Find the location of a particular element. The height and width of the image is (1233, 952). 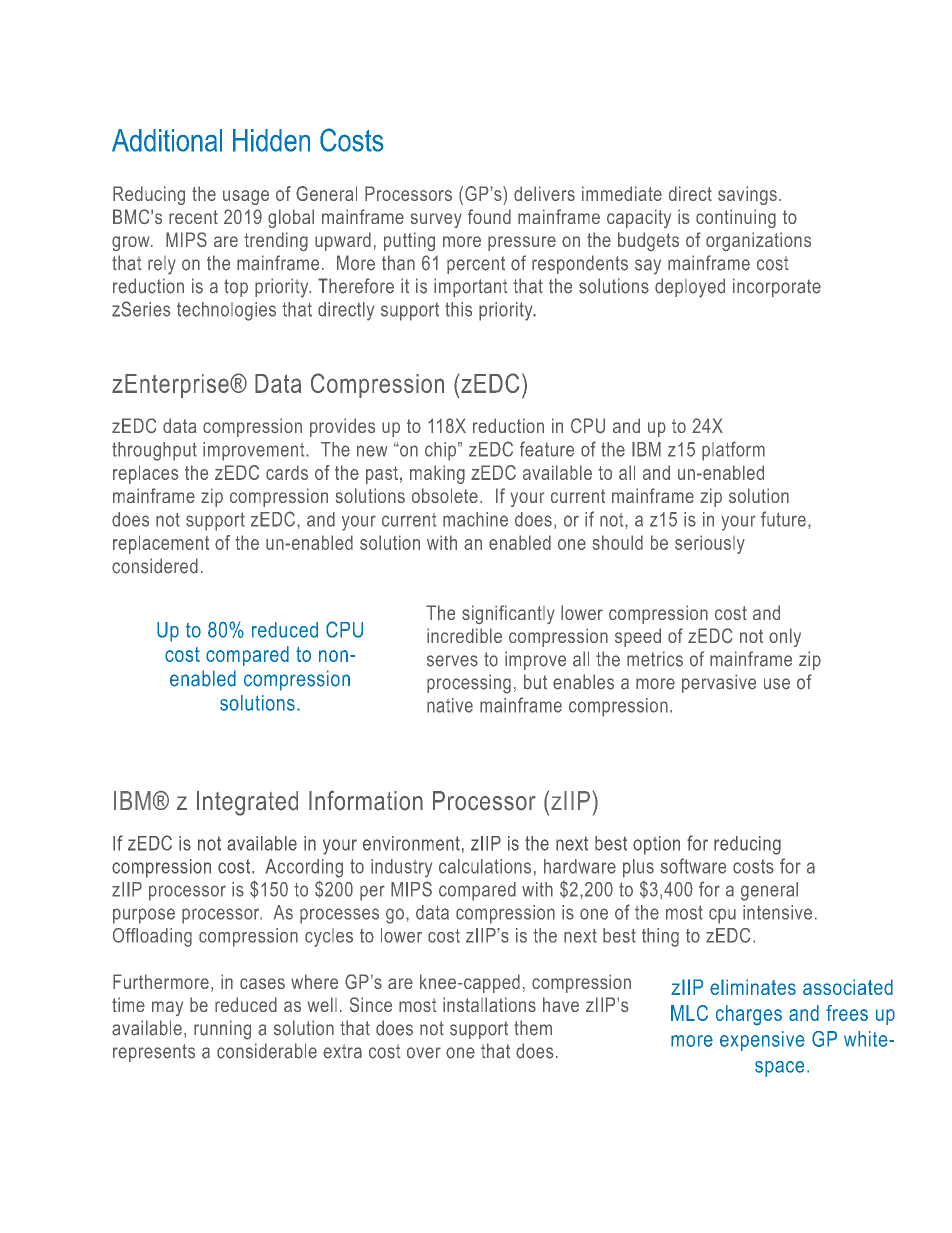

delivers is located at coordinates (544, 193).
